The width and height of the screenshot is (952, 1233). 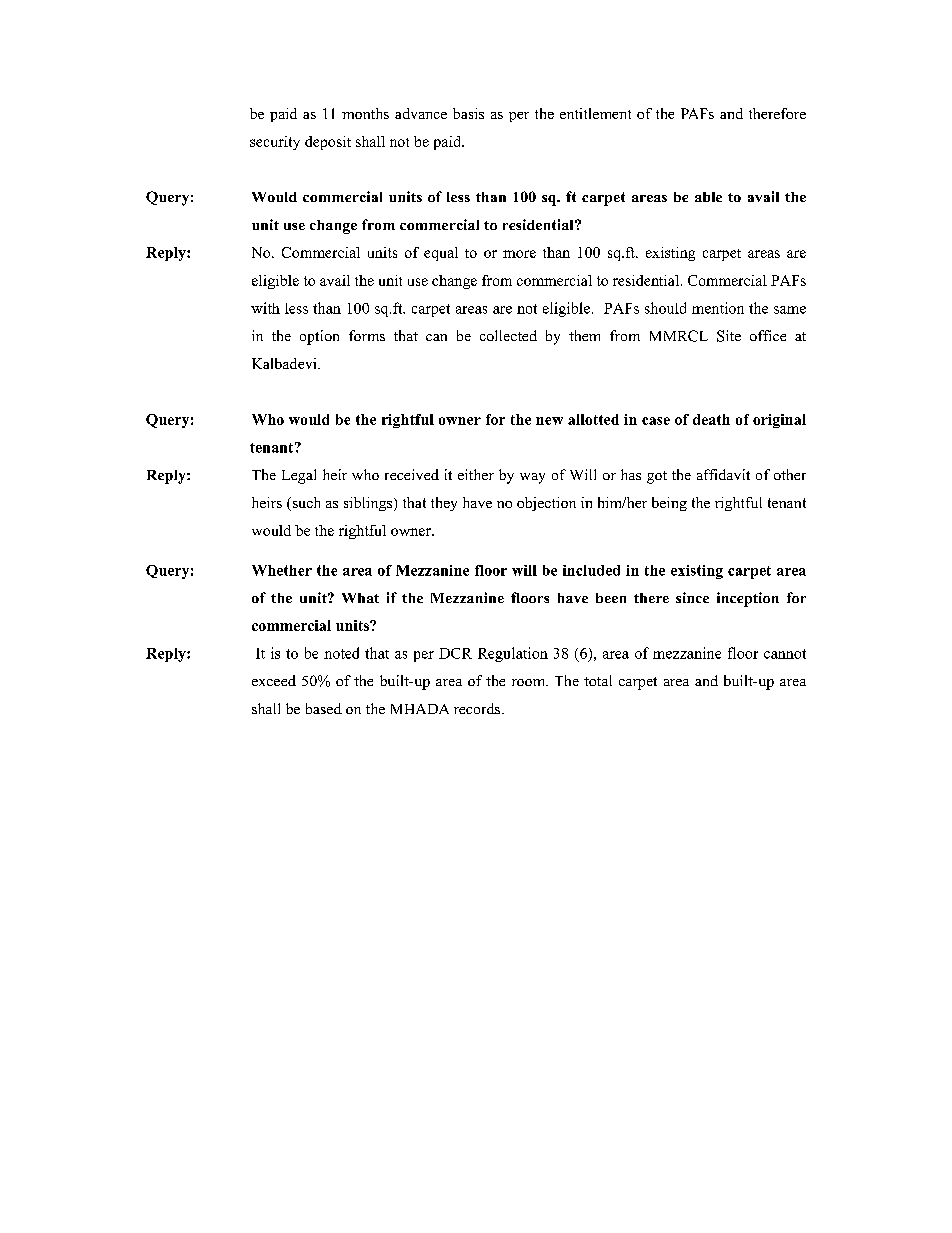 What do you see at coordinates (468, 113) in the screenshot?
I see `basis` at bounding box center [468, 113].
